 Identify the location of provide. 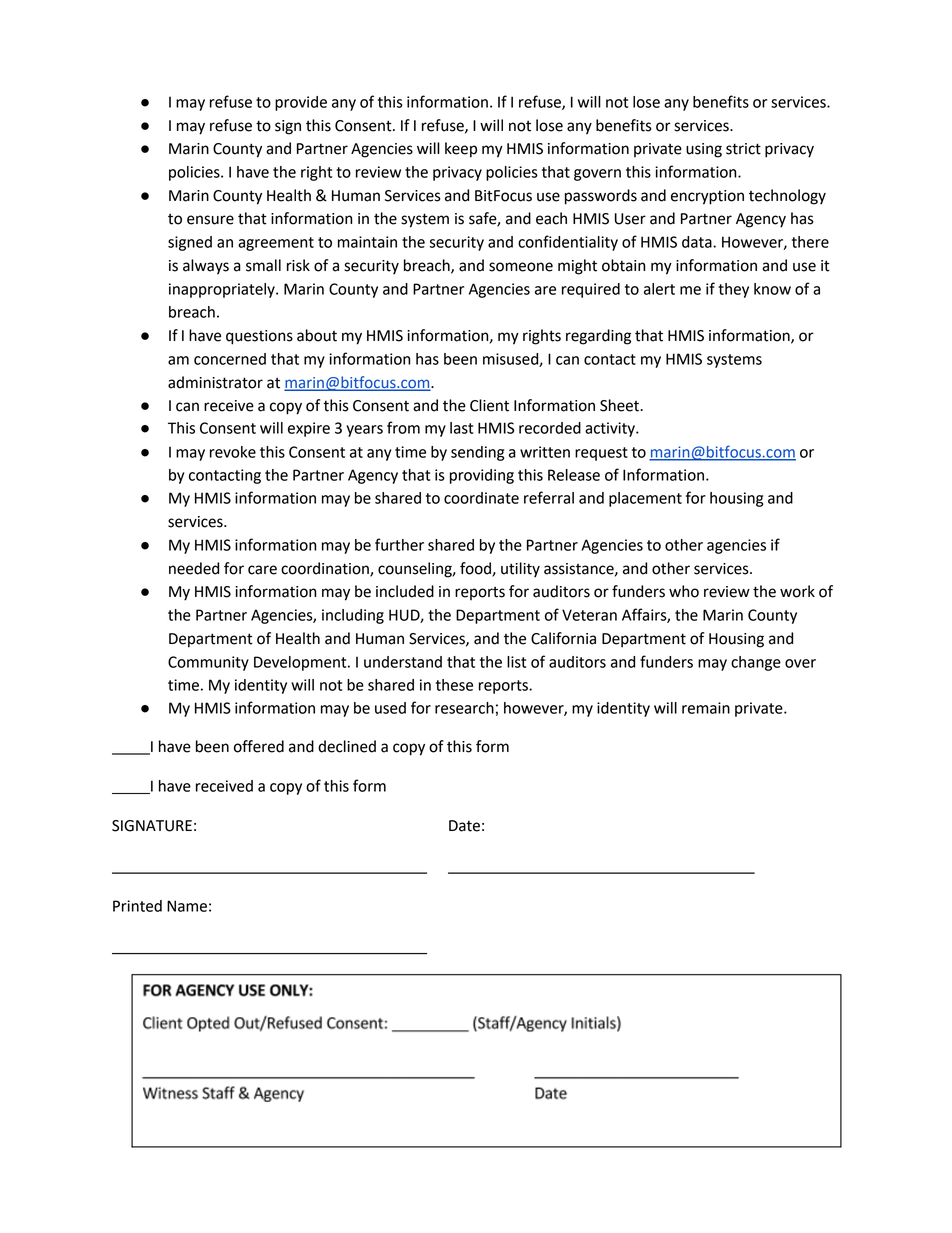
(301, 103).
